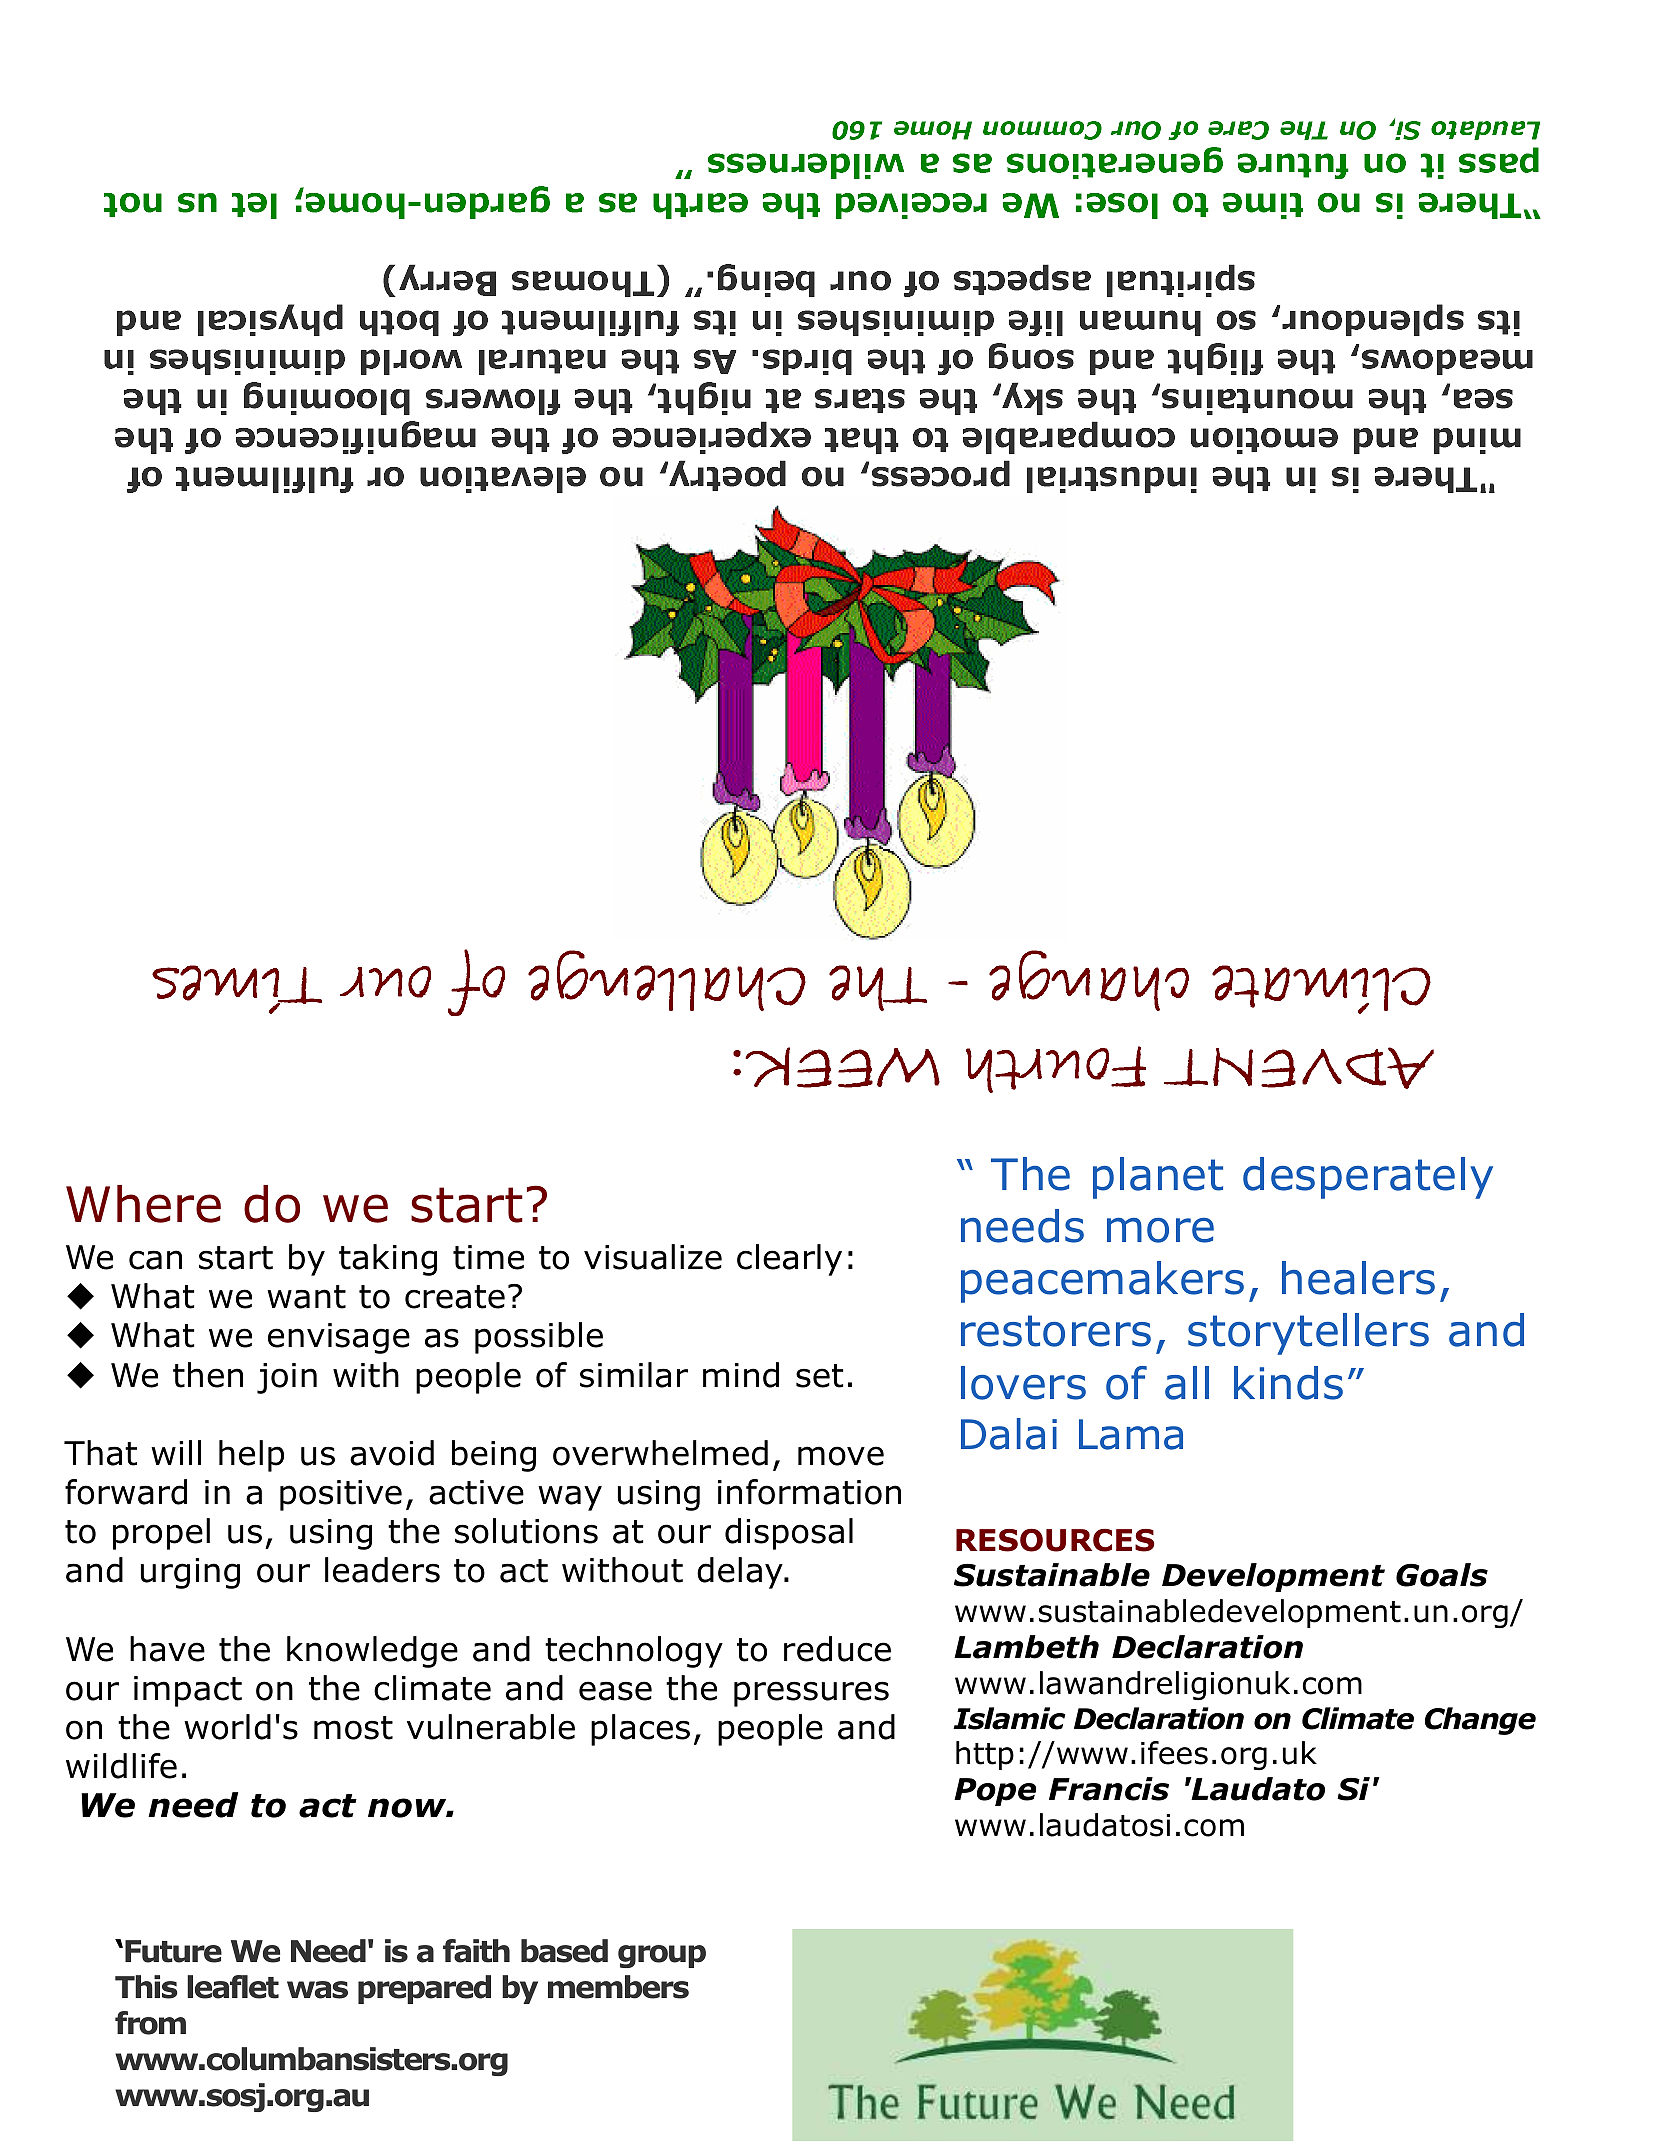 This page has height=2156, width=1666. What do you see at coordinates (143, 1204) in the page?
I see `Where` at bounding box center [143, 1204].
